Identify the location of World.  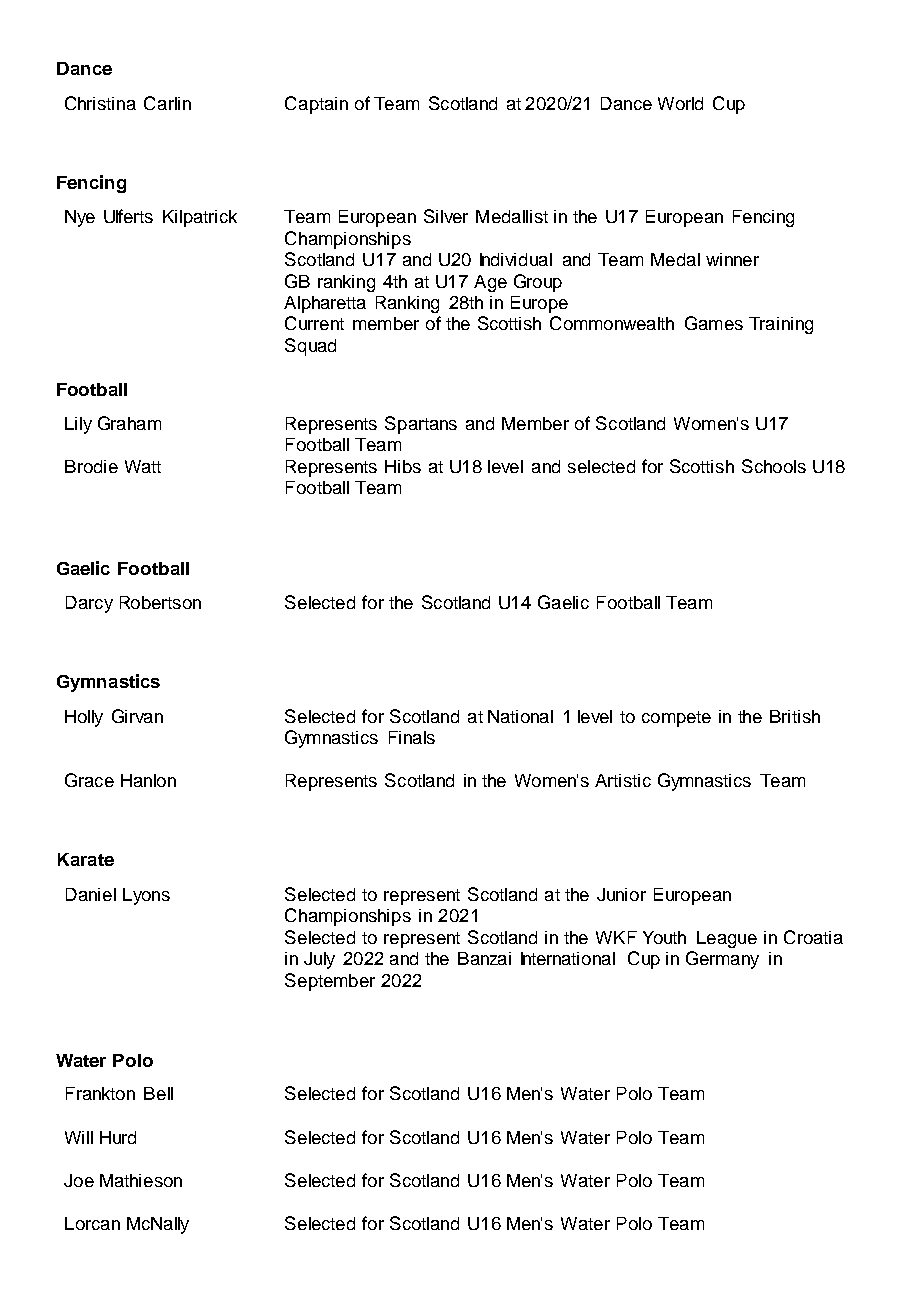
(680, 103).
